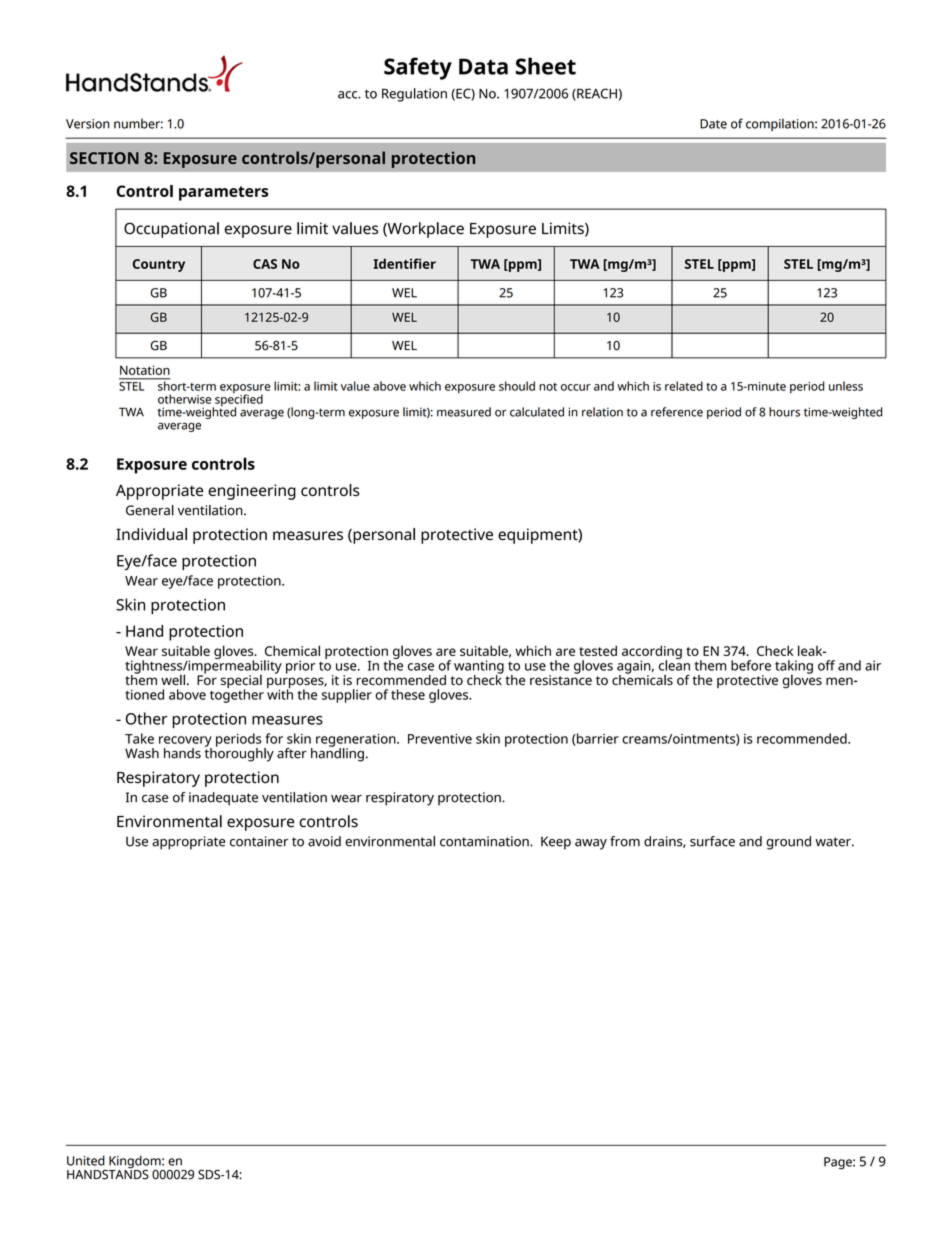  Describe the element at coordinates (483, 66) in the document. I see `Data` at that location.
